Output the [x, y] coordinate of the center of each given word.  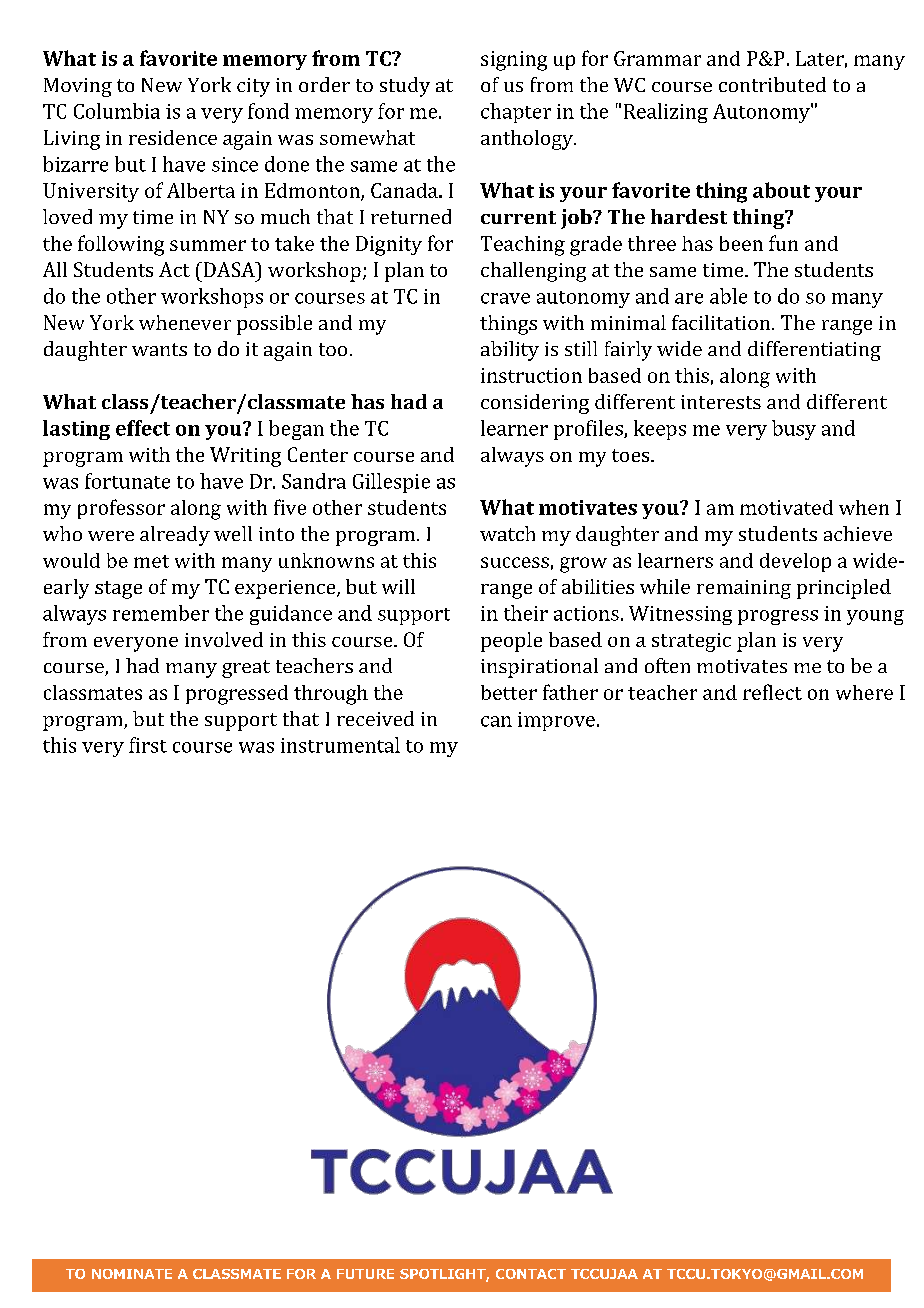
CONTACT [531, 1274]
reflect [772, 692]
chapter [516, 113]
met [151, 561]
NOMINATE [132, 1274]
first [148, 745]
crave [505, 298]
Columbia [117, 111]
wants [159, 349]
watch [507, 533]
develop [795, 562]
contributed [772, 84]
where [864, 692]
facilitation [722, 322]
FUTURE [365, 1274]
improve [556, 721]
